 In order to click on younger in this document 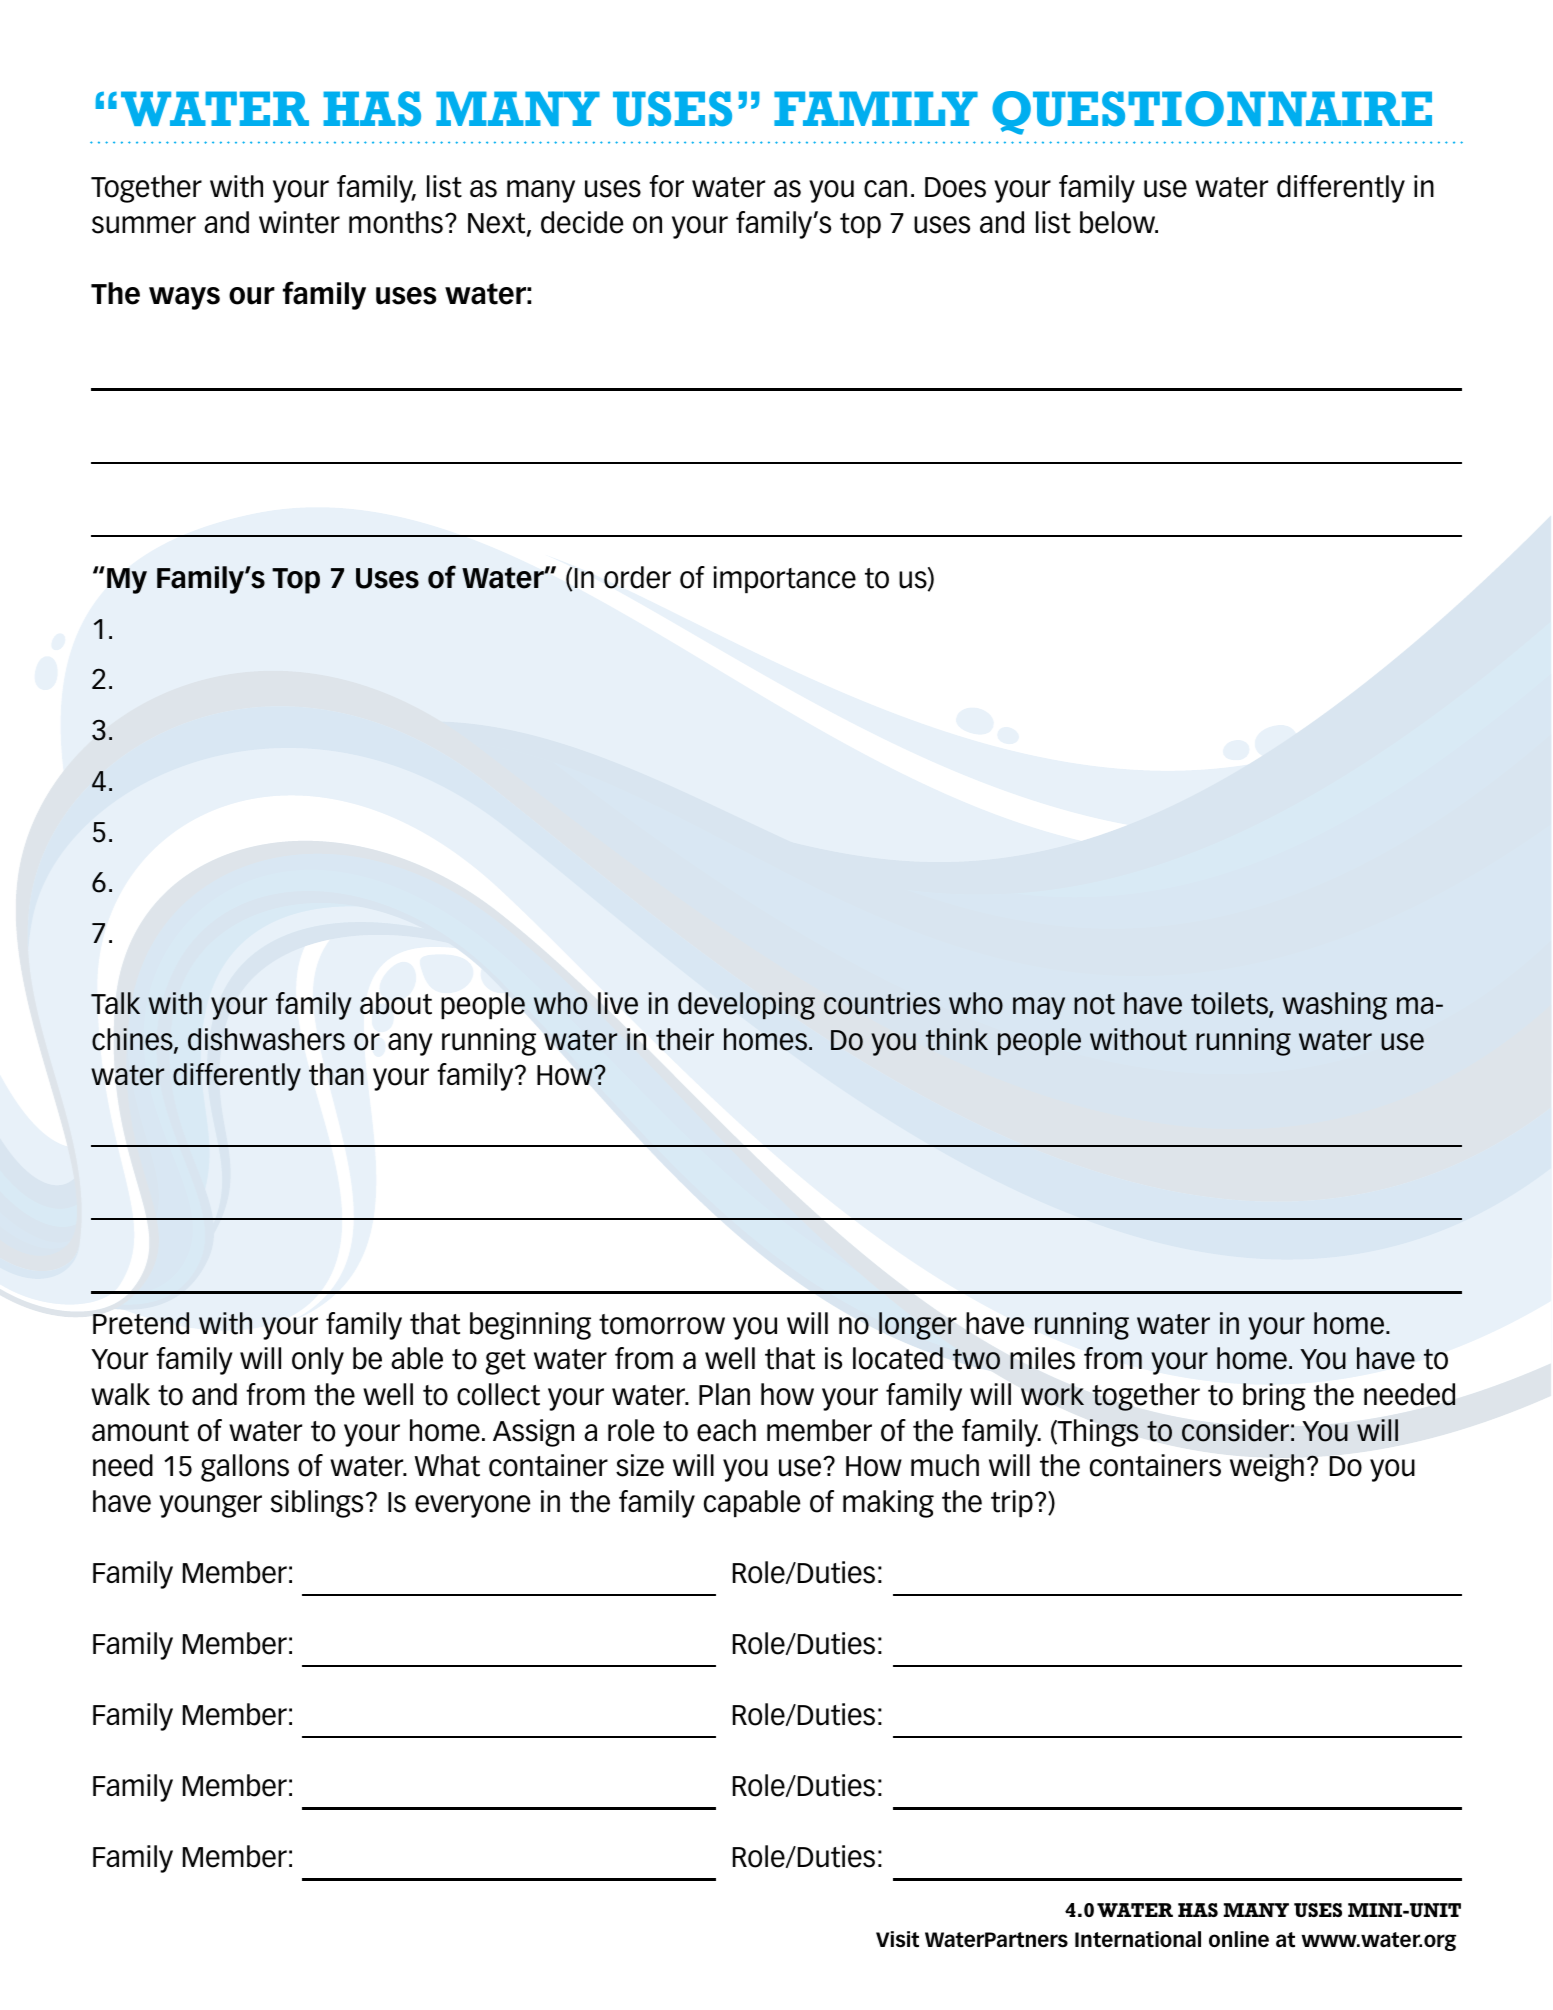, I will do `click(210, 1506)`.
